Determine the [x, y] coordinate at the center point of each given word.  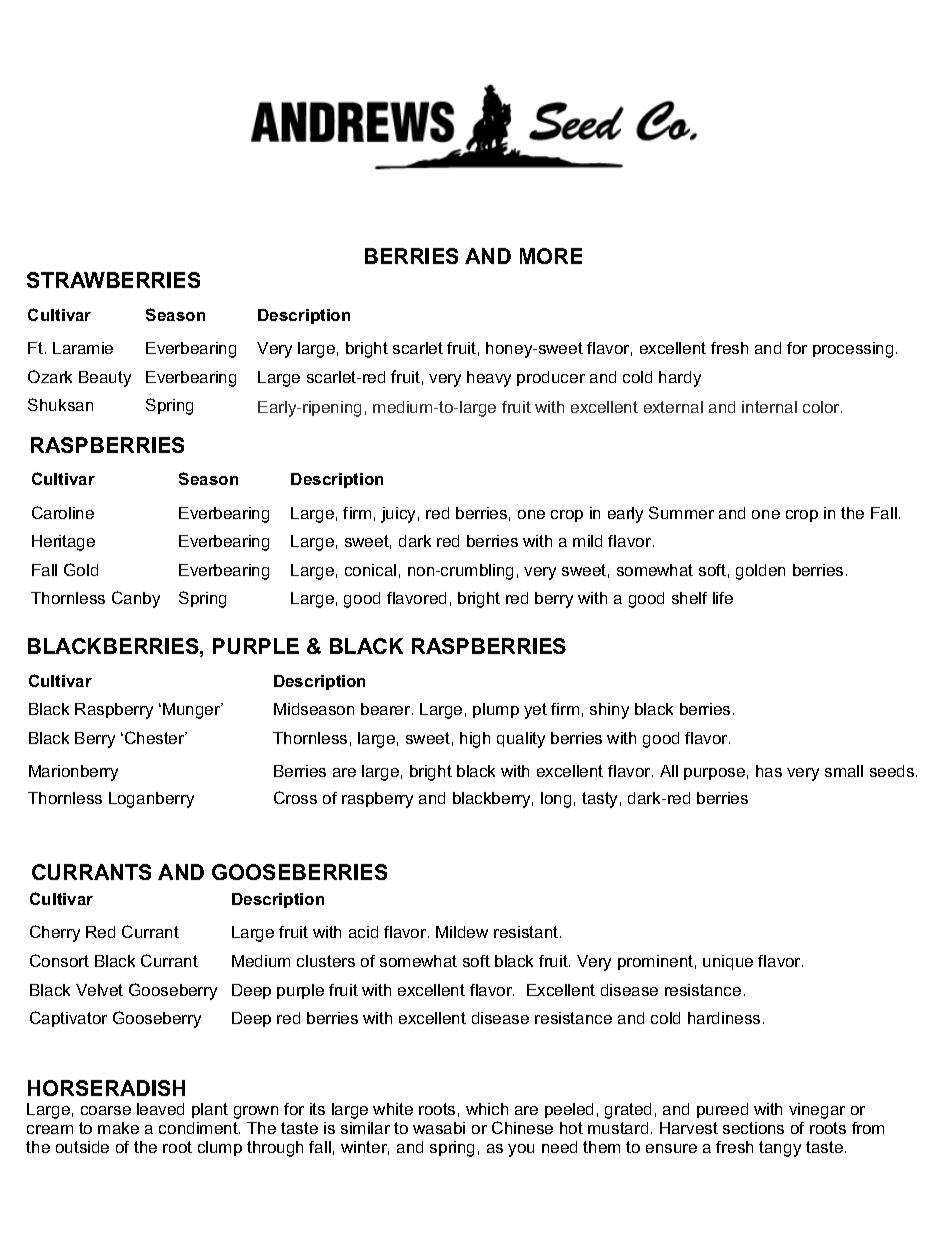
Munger [193, 711]
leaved [160, 1109]
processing [853, 350]
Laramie [83, 348]
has [769, 771]
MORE [551, 256]
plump [496, 710]
